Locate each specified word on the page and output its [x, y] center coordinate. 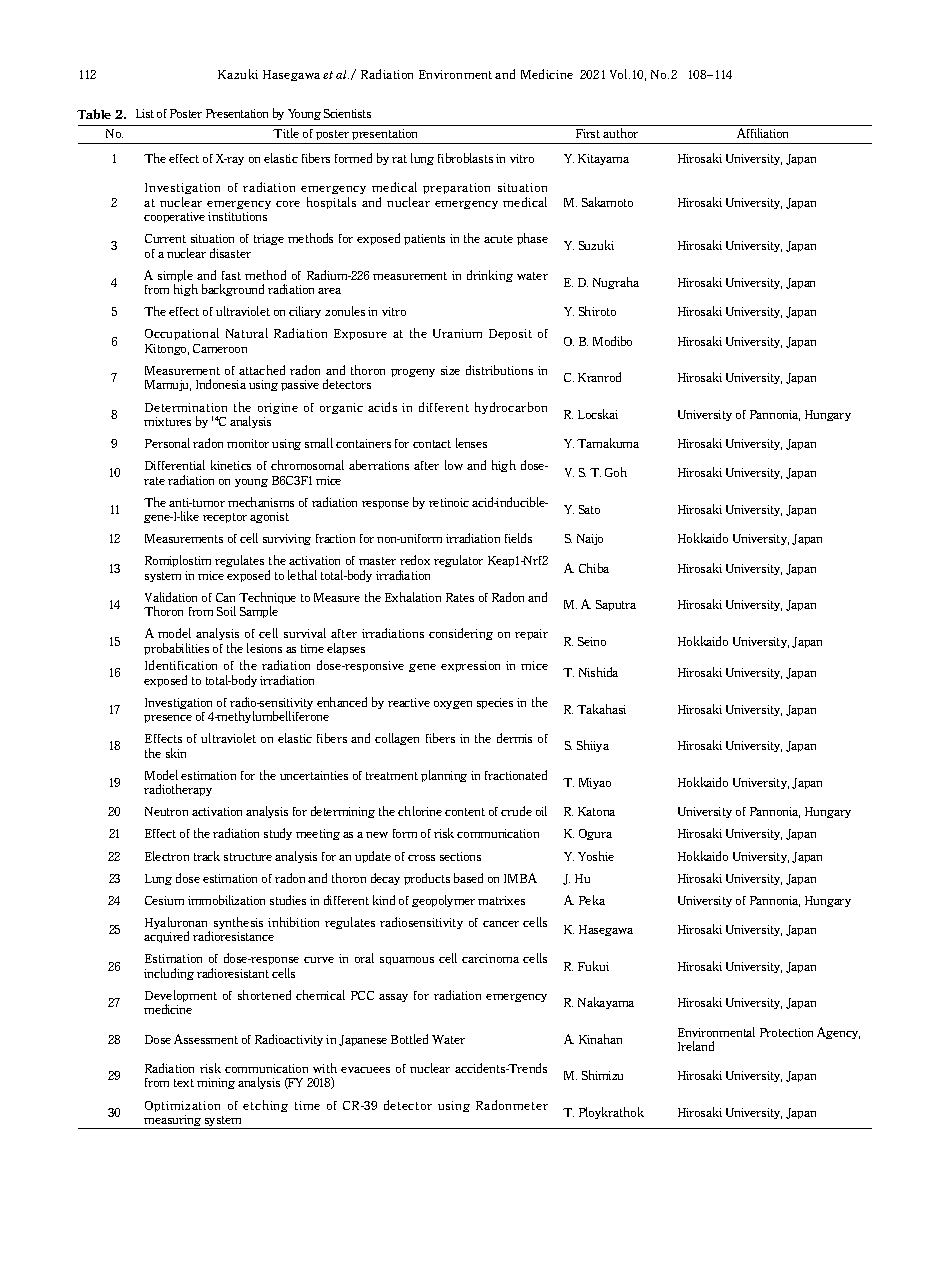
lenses [471, 443]
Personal [167, 443]
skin [176, 753]
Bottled [409, 1039]
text [184, 1083]
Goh [616, 472]
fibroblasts [465, 158]
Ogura [595, 834]
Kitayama [603, 159]
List [145, 113]
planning [444, 776]
